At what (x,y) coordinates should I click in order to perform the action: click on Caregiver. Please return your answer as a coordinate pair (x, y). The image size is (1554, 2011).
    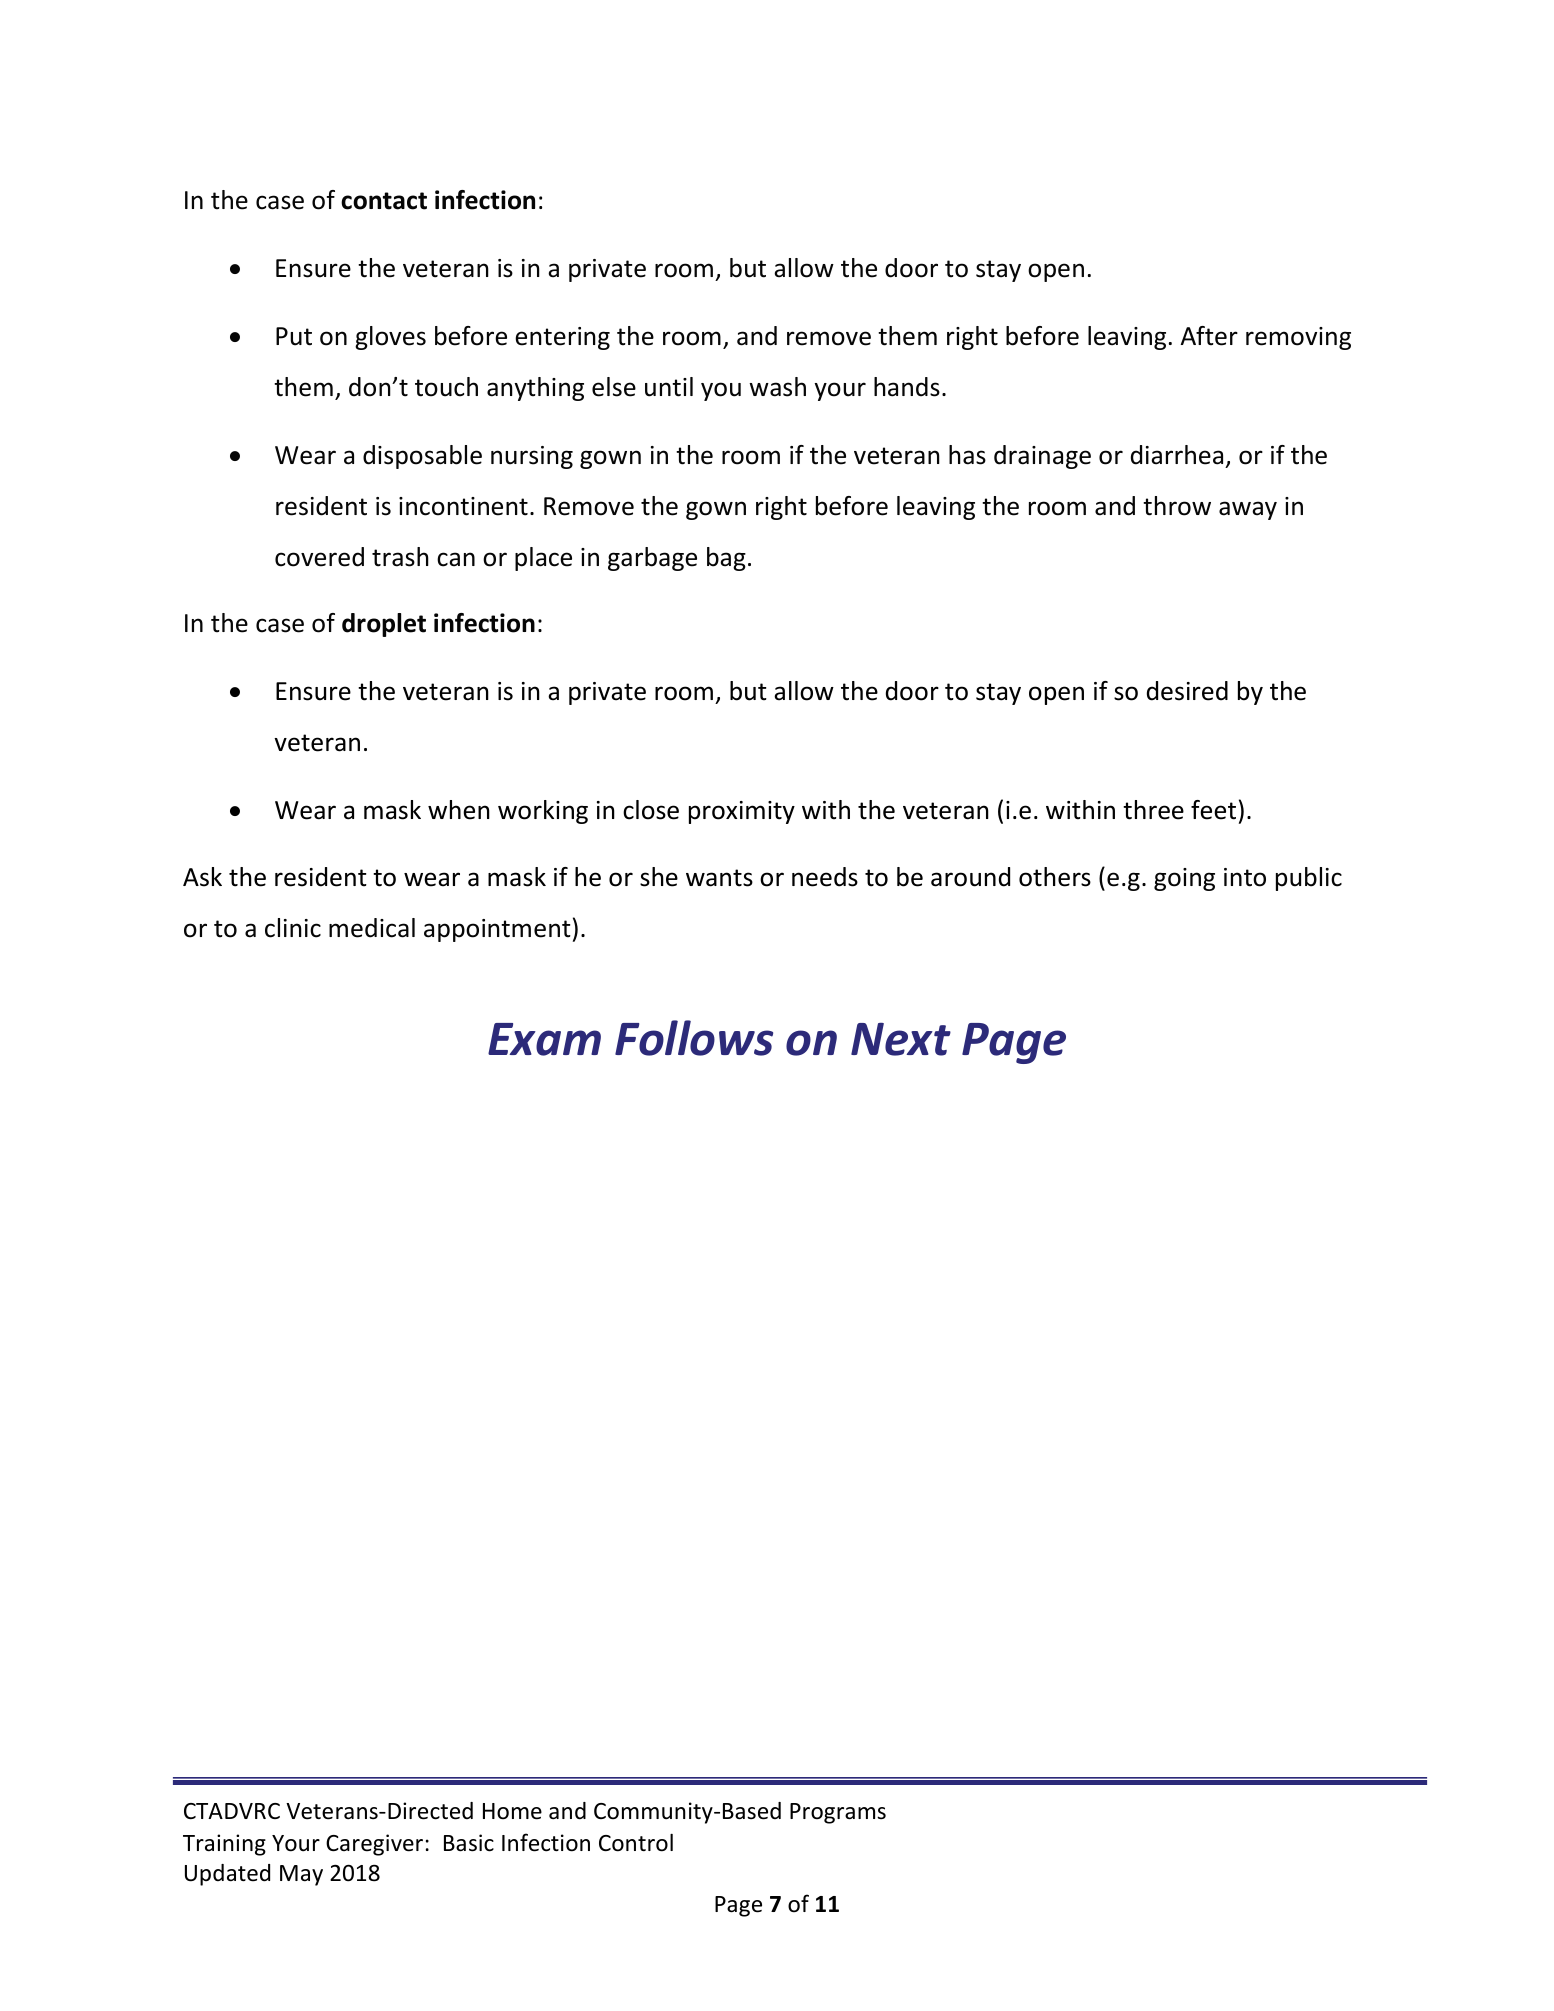
    Looking at the image, I should click on (374, 1845).
